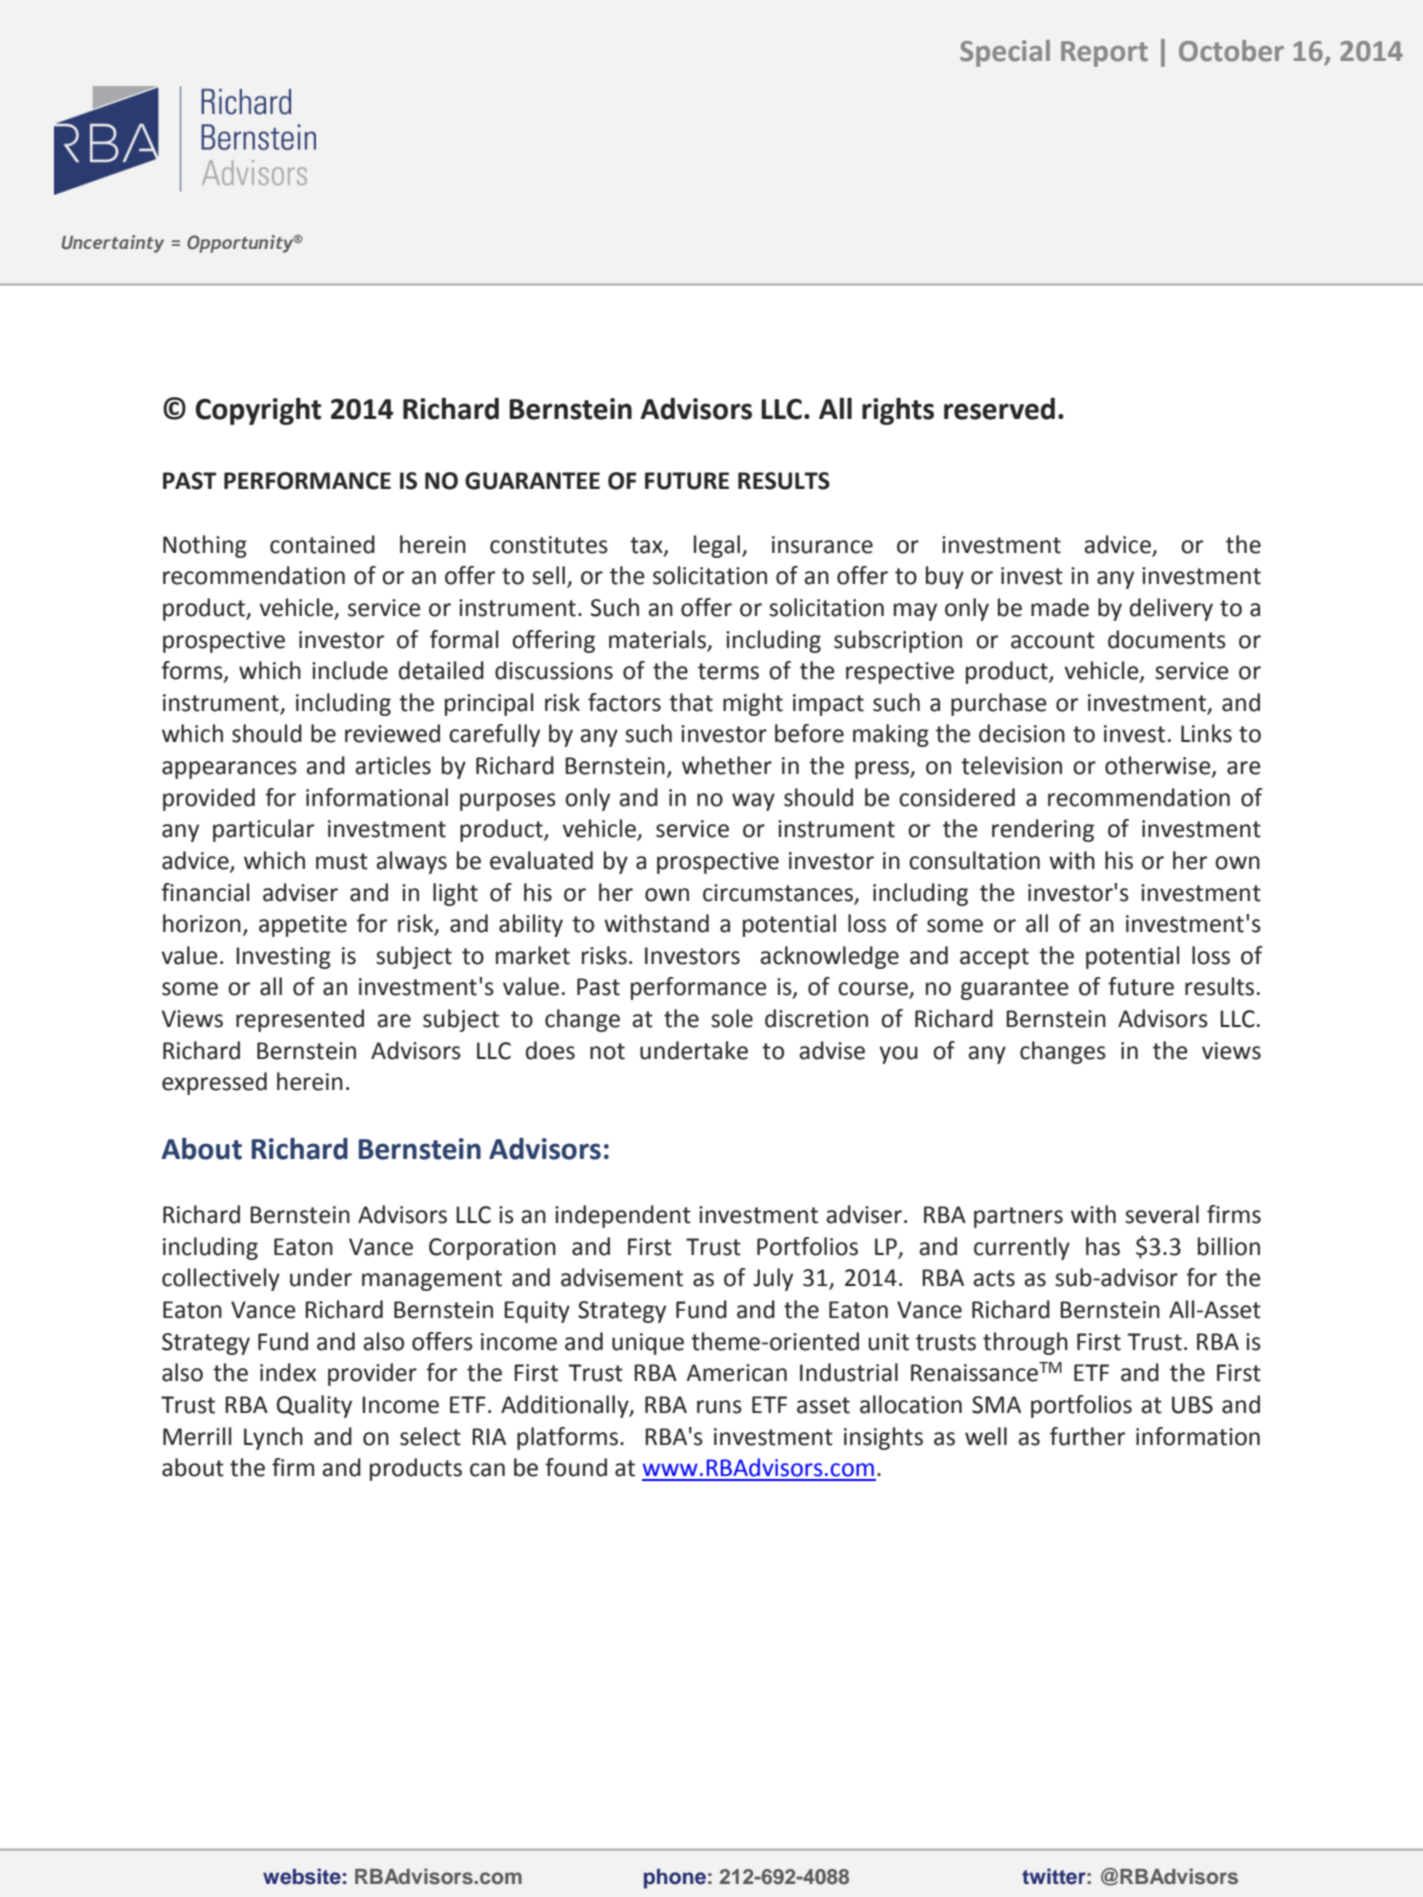 The height and width of the image is (1897, 1423). What do you see at coordinates (302, 1876) in the image?
I see `website` at bounding box center [302, 1876].
